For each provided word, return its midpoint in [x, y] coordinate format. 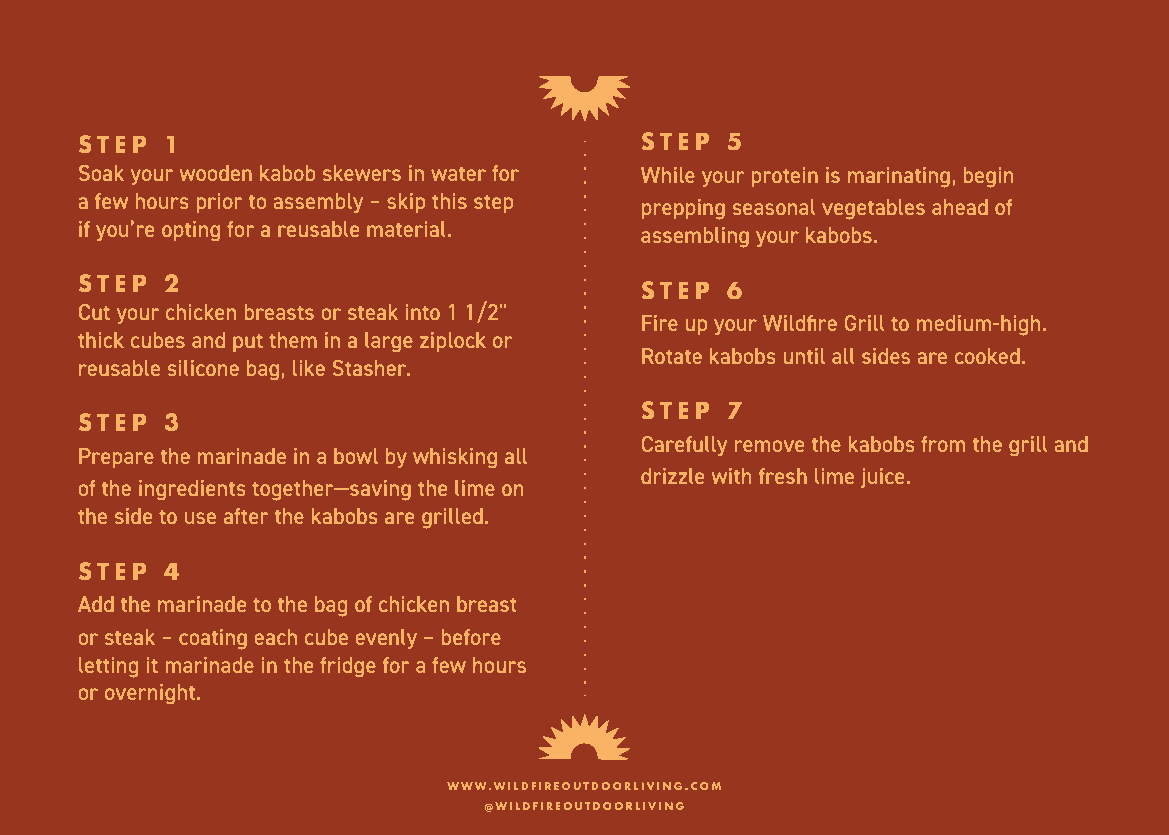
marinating [899, 177]
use [200, 518]
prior [219, 203]
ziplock [453, 342]
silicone [203, 368]
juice [882, 478]
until [804, 356]
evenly [386, 639]
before [471, 637]
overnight [151, 694]
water [458, 174]
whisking [455, 458]
